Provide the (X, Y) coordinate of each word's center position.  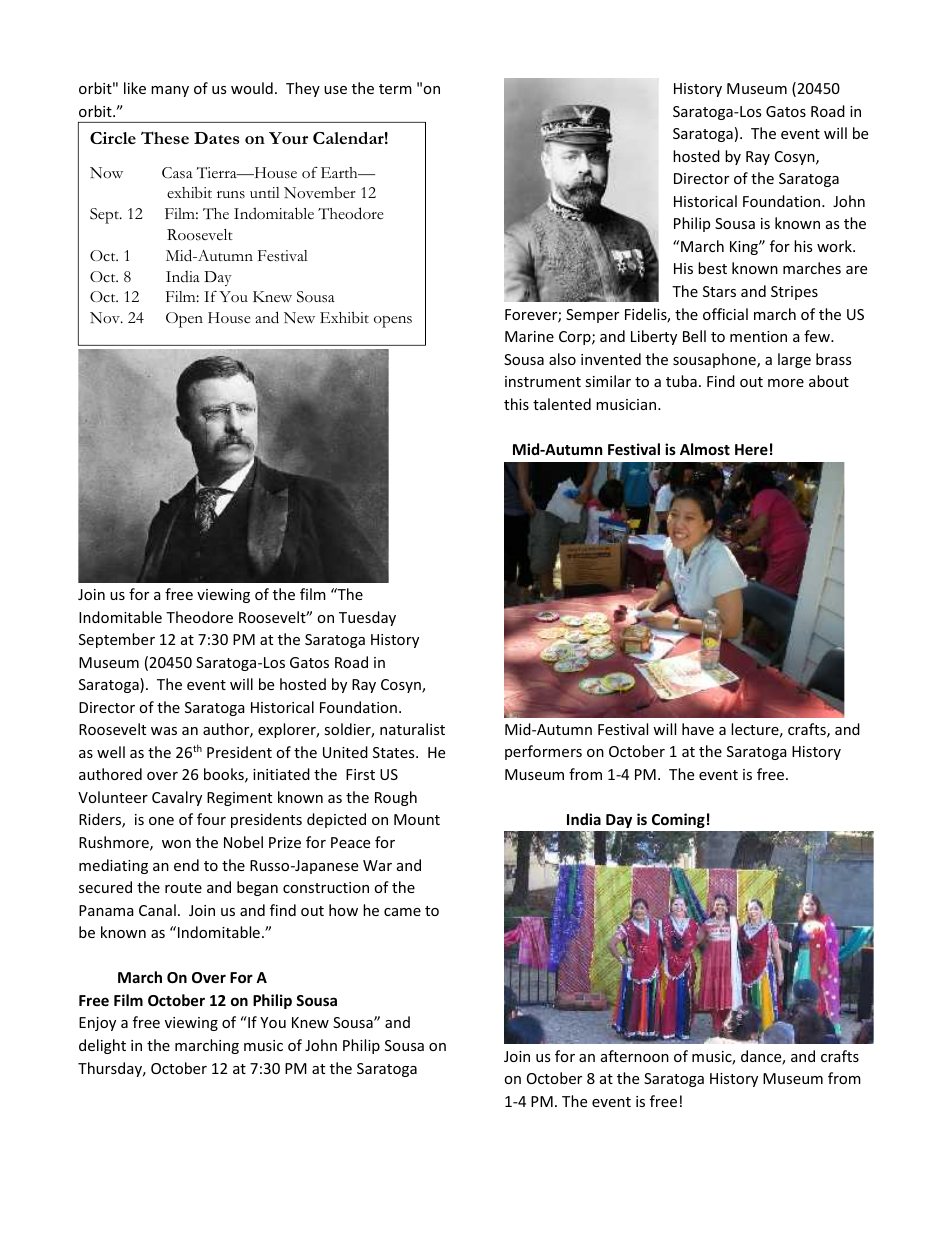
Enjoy (97, 1024)
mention (758, 336)
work (835, 246)
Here (751, 449)
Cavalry (177, 798)
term (395, 89)
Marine (529, 336)
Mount (417, 819)
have (698, 729)
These (165, 137)
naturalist (412, 729)
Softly (139, 345)
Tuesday (367, 618)
